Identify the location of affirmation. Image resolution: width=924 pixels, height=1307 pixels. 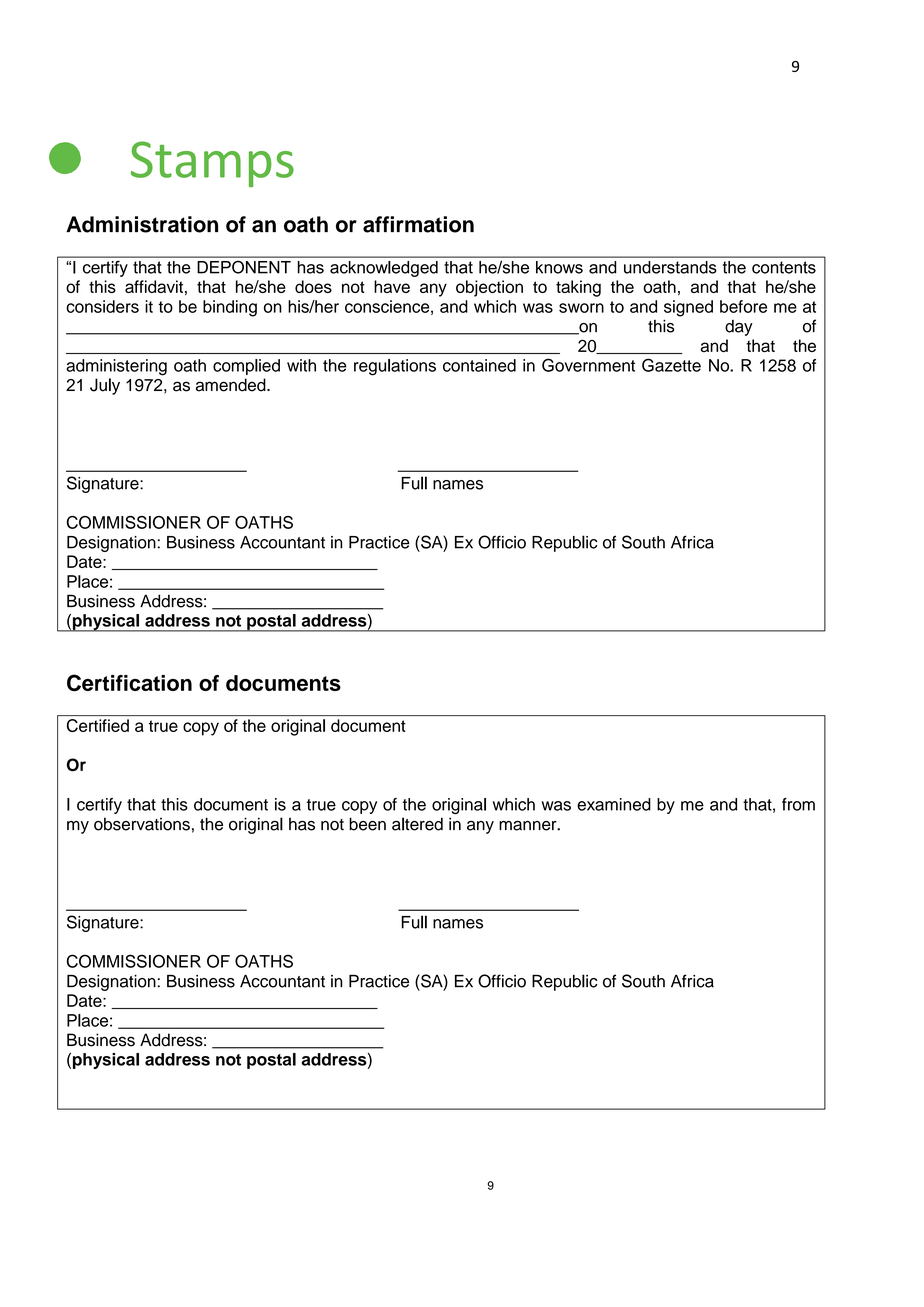
(418, 224).
